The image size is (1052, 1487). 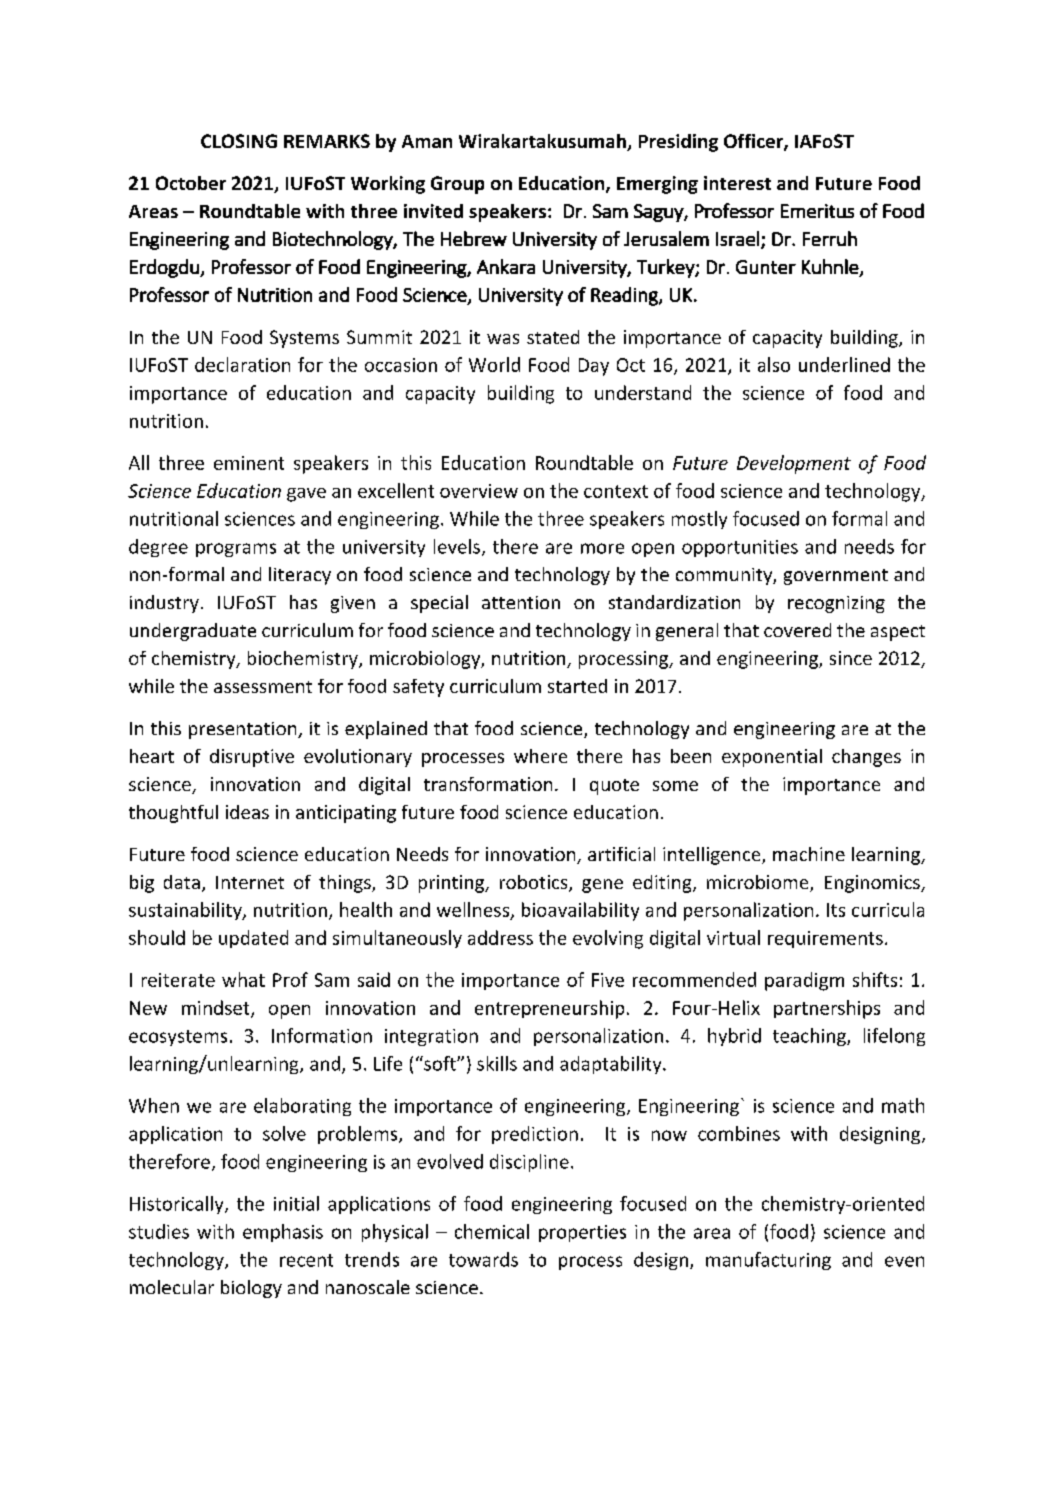 What do you see at coordinates (283, 1233) in the screenshot?
I see `emphasis` at bounding box center [283, 1233].
